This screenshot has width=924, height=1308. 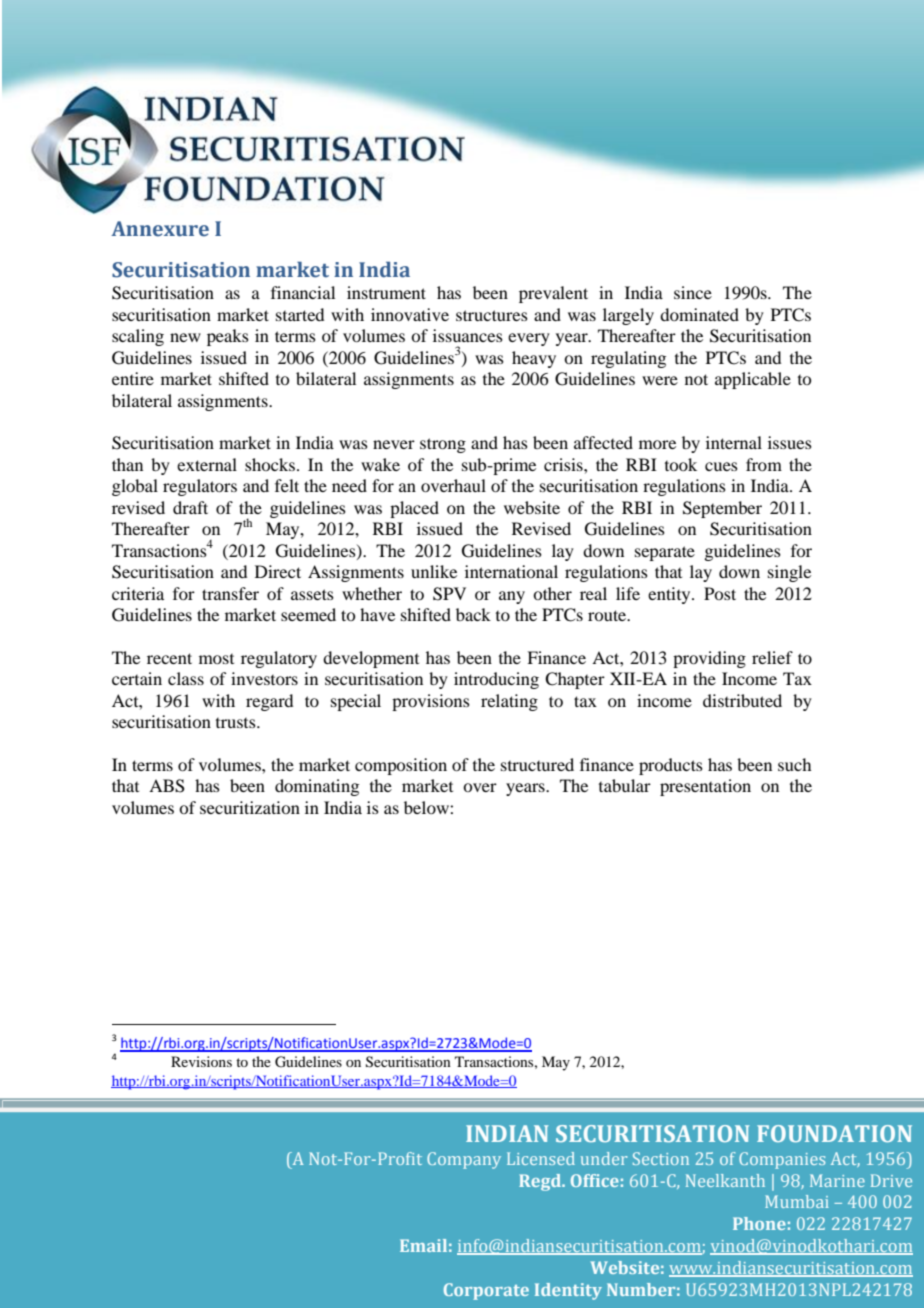 What do you see at coordinates (190, 507) in the screenshot?
I see `draft` at bounding box center [190, 507].
